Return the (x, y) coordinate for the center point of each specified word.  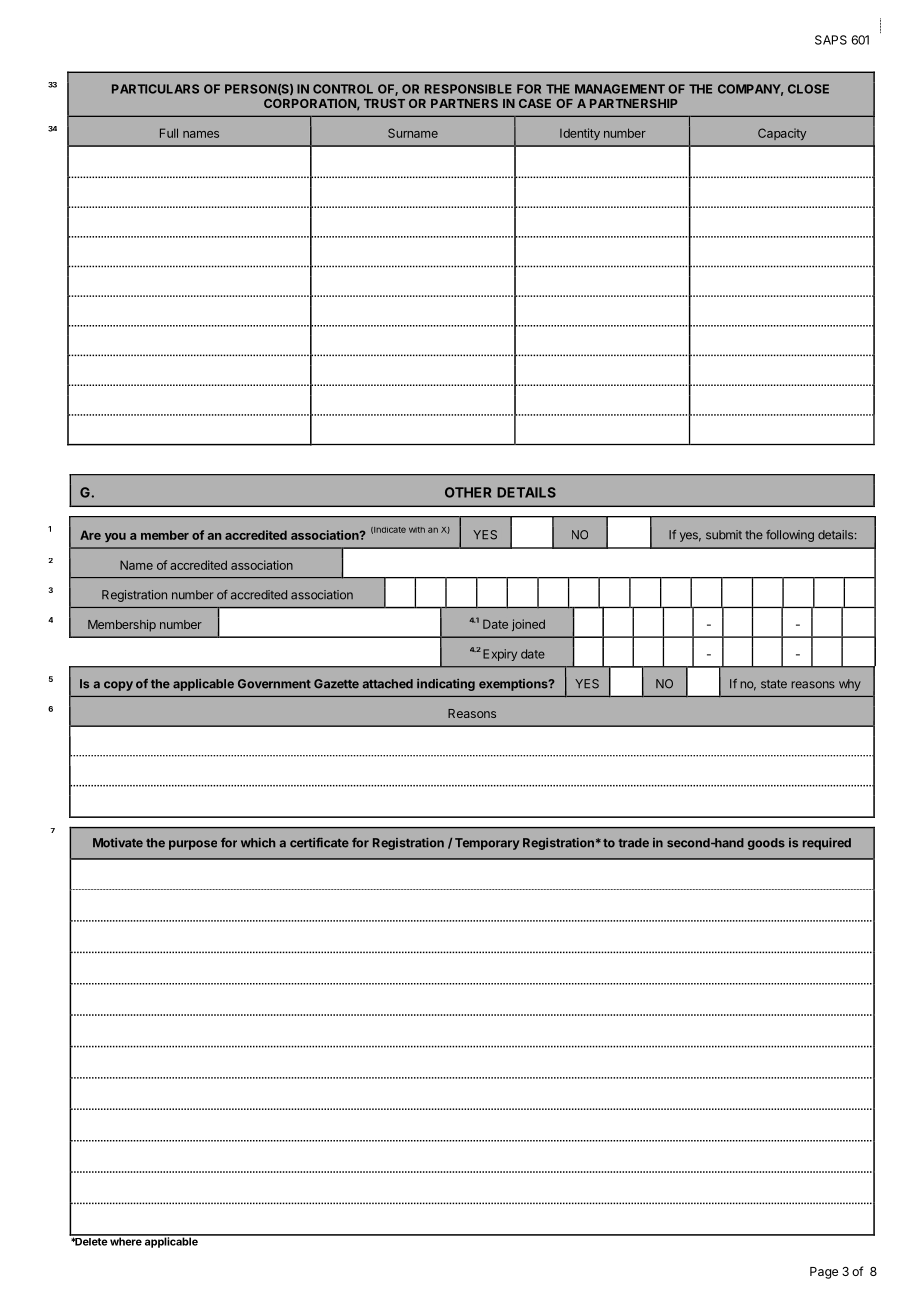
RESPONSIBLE (468, 89)
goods (766, 844)
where (126, 1240)
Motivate (118, 843)
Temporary (487, 844)
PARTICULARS (155, 89)
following (790, 536)
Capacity (782, 134)
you (115, 537)
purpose (193, 845)
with (417, 530)
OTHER (468, 492)
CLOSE (808, 89)
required (827, 844)
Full (169, 133)
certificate (319, 843)
